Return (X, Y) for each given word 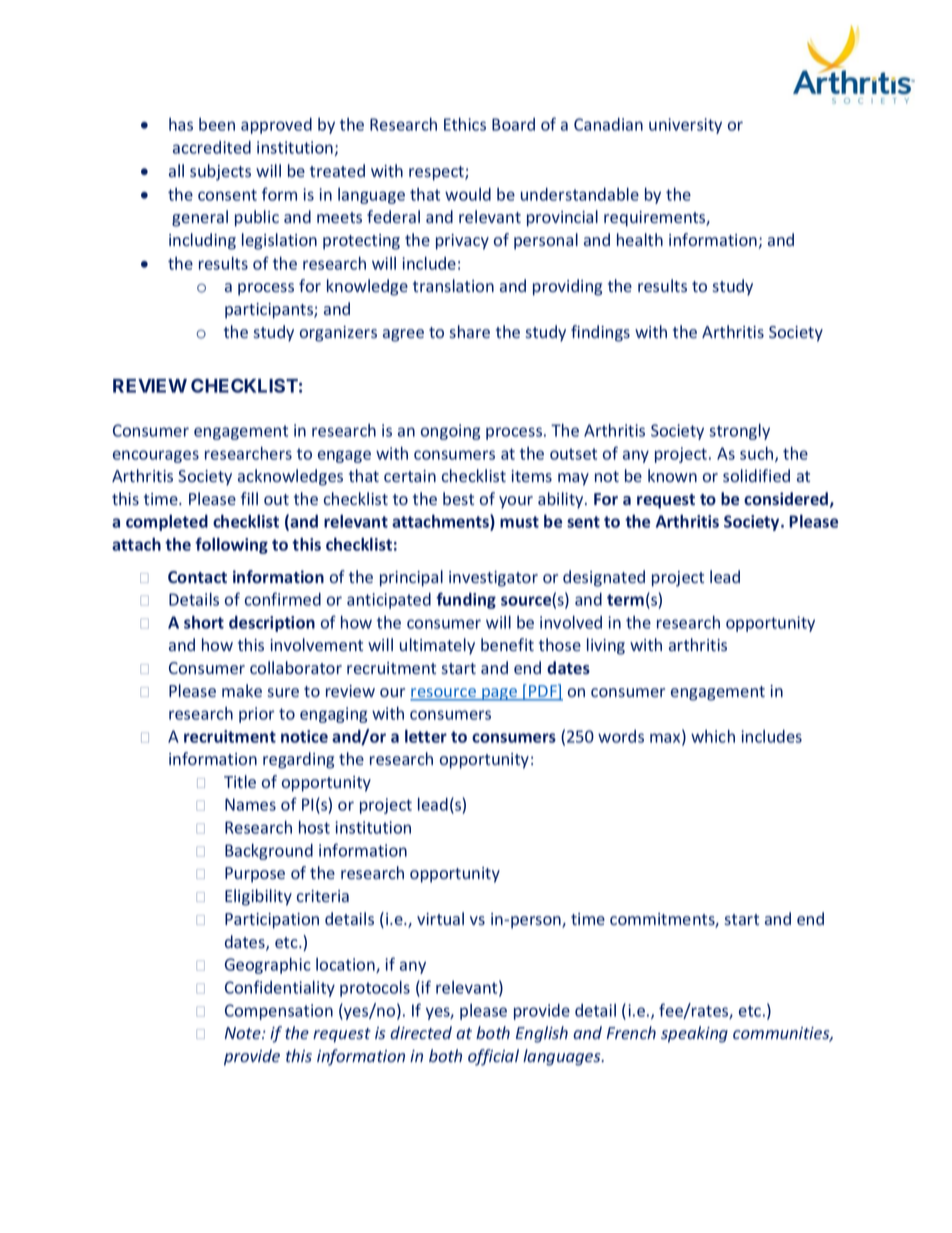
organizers (338, 334)
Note (244, 1033)
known (672, 475)
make (242, 690)
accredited (212, 147)
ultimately (437, 646)
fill (249, 498)
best (458, 498)
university (685, 126)
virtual (440, 918)
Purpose (255, 875)
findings (600, 333)
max (666, 739)
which (713, 736)
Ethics (465, 124)
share (469, 331)
